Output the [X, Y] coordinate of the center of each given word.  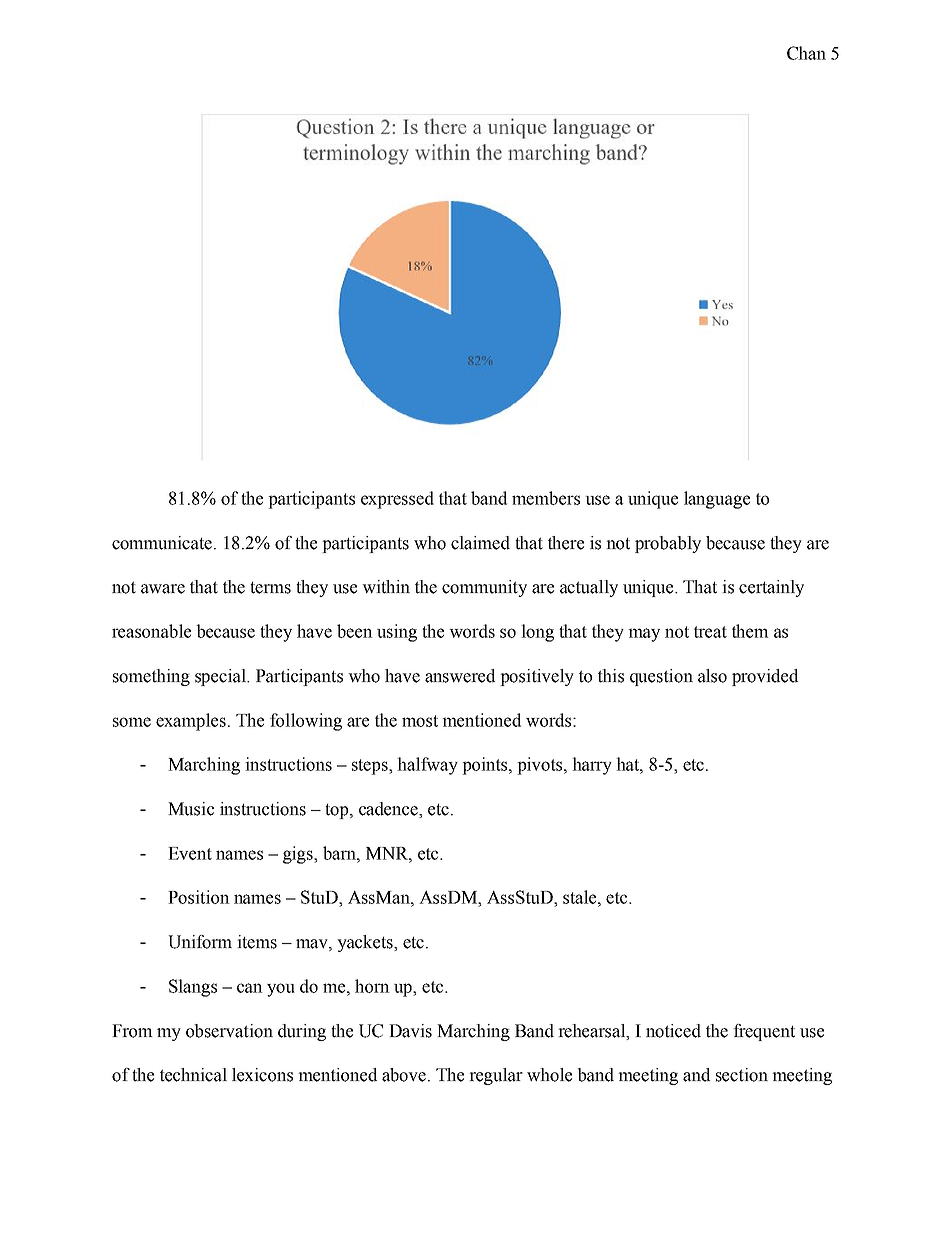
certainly [771, 588]
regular [496, 1076]
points [486, 766]
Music [191, 809]
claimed [480, 543]
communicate [162, 543]
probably [668, 544]
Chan [806, 53]
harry [592, 766]
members [546, 498]
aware [163, 589]
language [717, 500]
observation [229, 1031]
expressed [397, 500]
